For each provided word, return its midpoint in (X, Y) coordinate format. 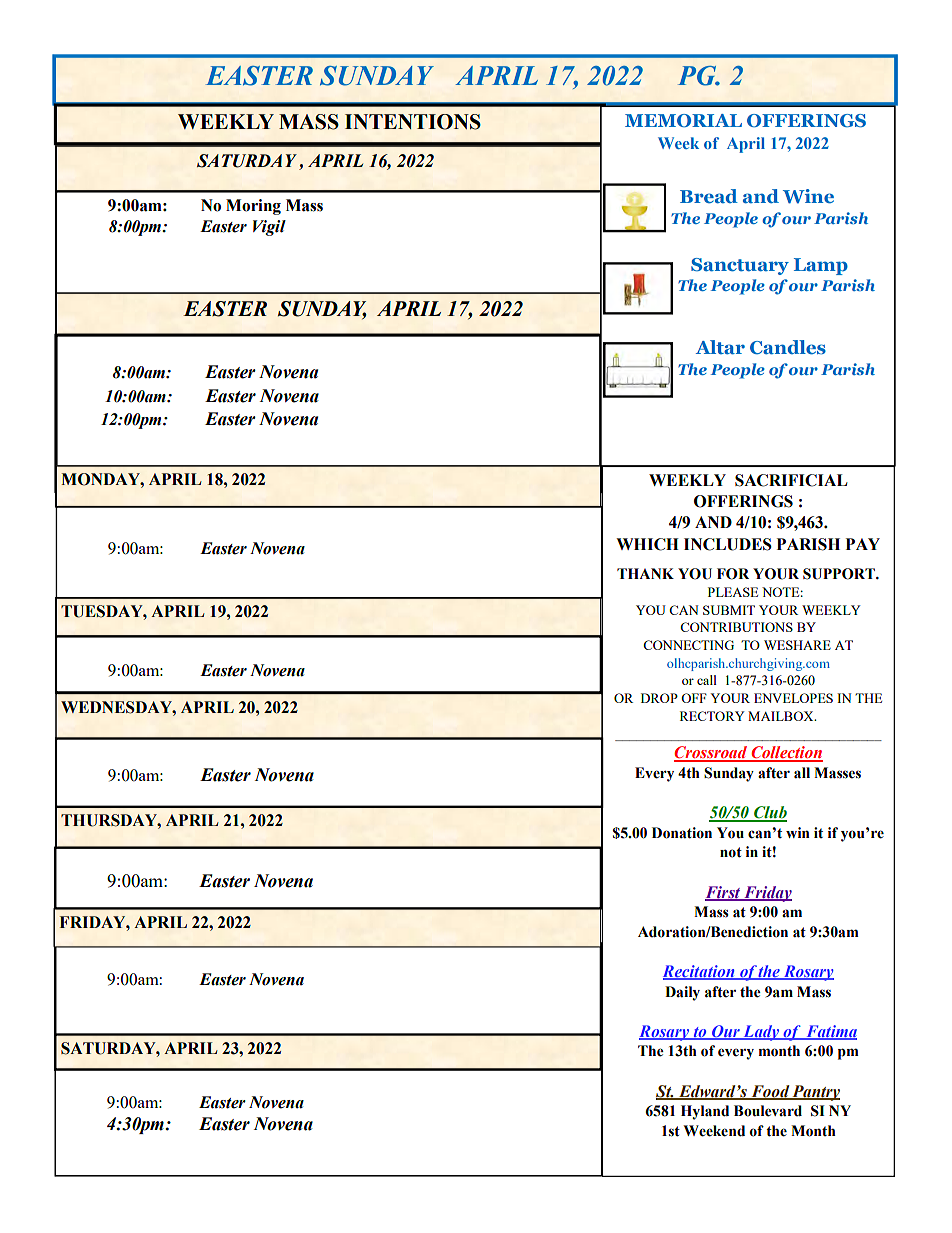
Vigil (269, 228)
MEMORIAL (683, 120)
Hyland (705, 1112)
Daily (682, 993)
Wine (808, 196)
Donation (682, 833)
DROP (659, 698)
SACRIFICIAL (791, 480)
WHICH (647, 544)
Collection (786, 753)
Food (770, 1092)
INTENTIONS (413, 122)
